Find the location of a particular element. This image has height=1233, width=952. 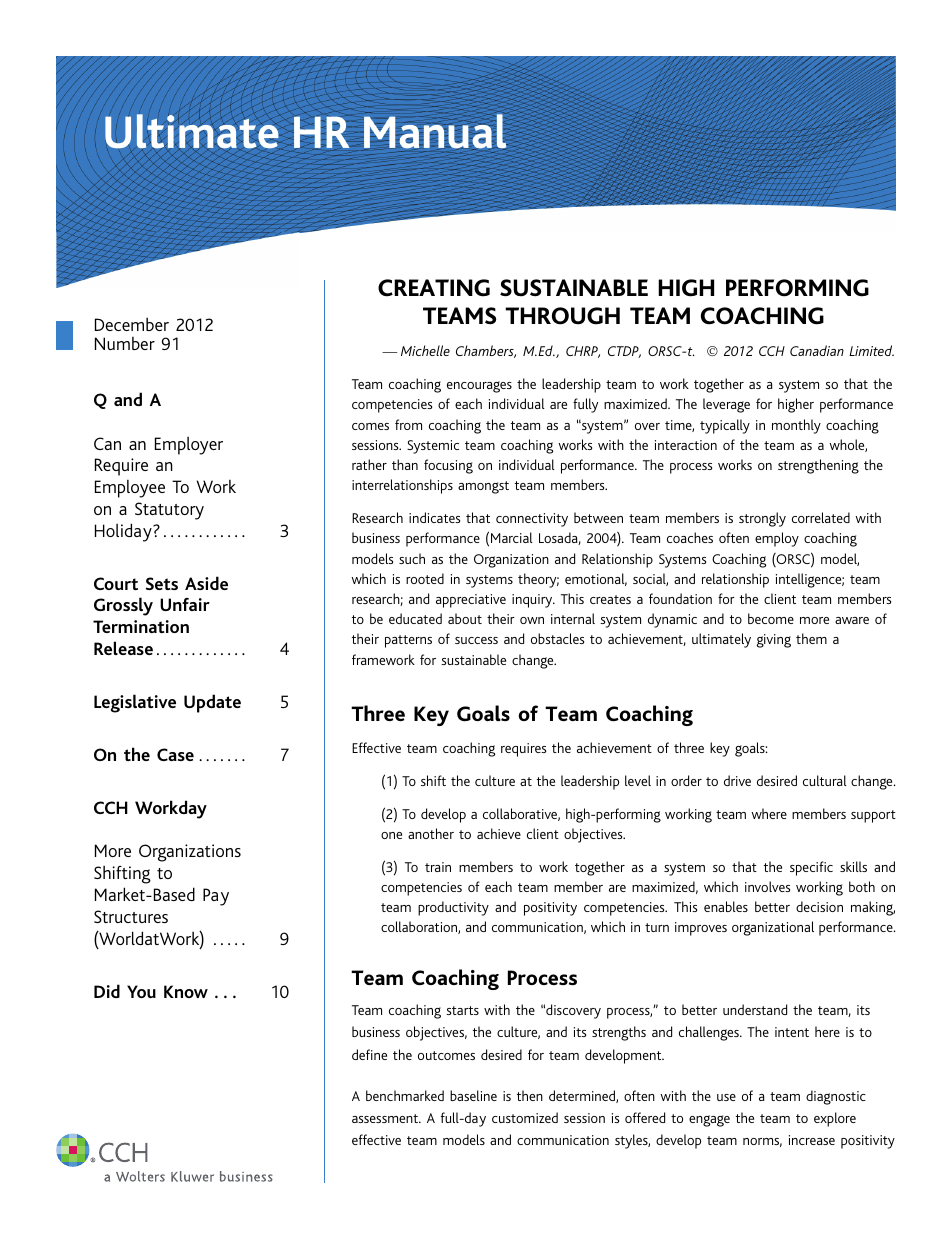

cultural is located at coordinates (825, 780).
